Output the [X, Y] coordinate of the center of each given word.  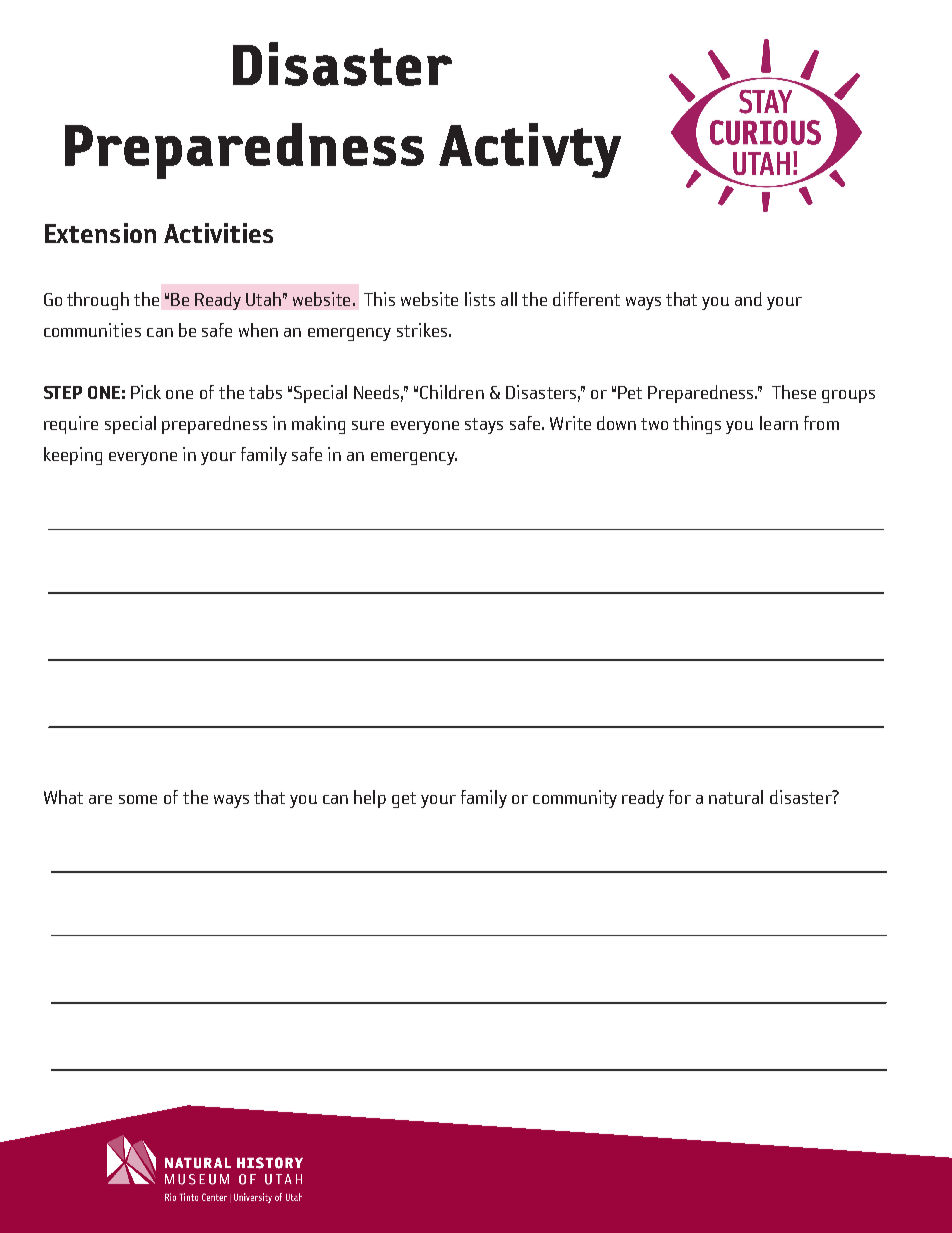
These [794, 392]
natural [736, 797]
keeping [73, 456]
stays [484, 426]
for [680, 797]
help [370, 799]
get [404, 800]
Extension [100, 233]
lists [480, 299]
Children [452, 392]
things [697, 425]
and [748, 299]
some [138, 799]
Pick [146, 392]
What [63, 797]
